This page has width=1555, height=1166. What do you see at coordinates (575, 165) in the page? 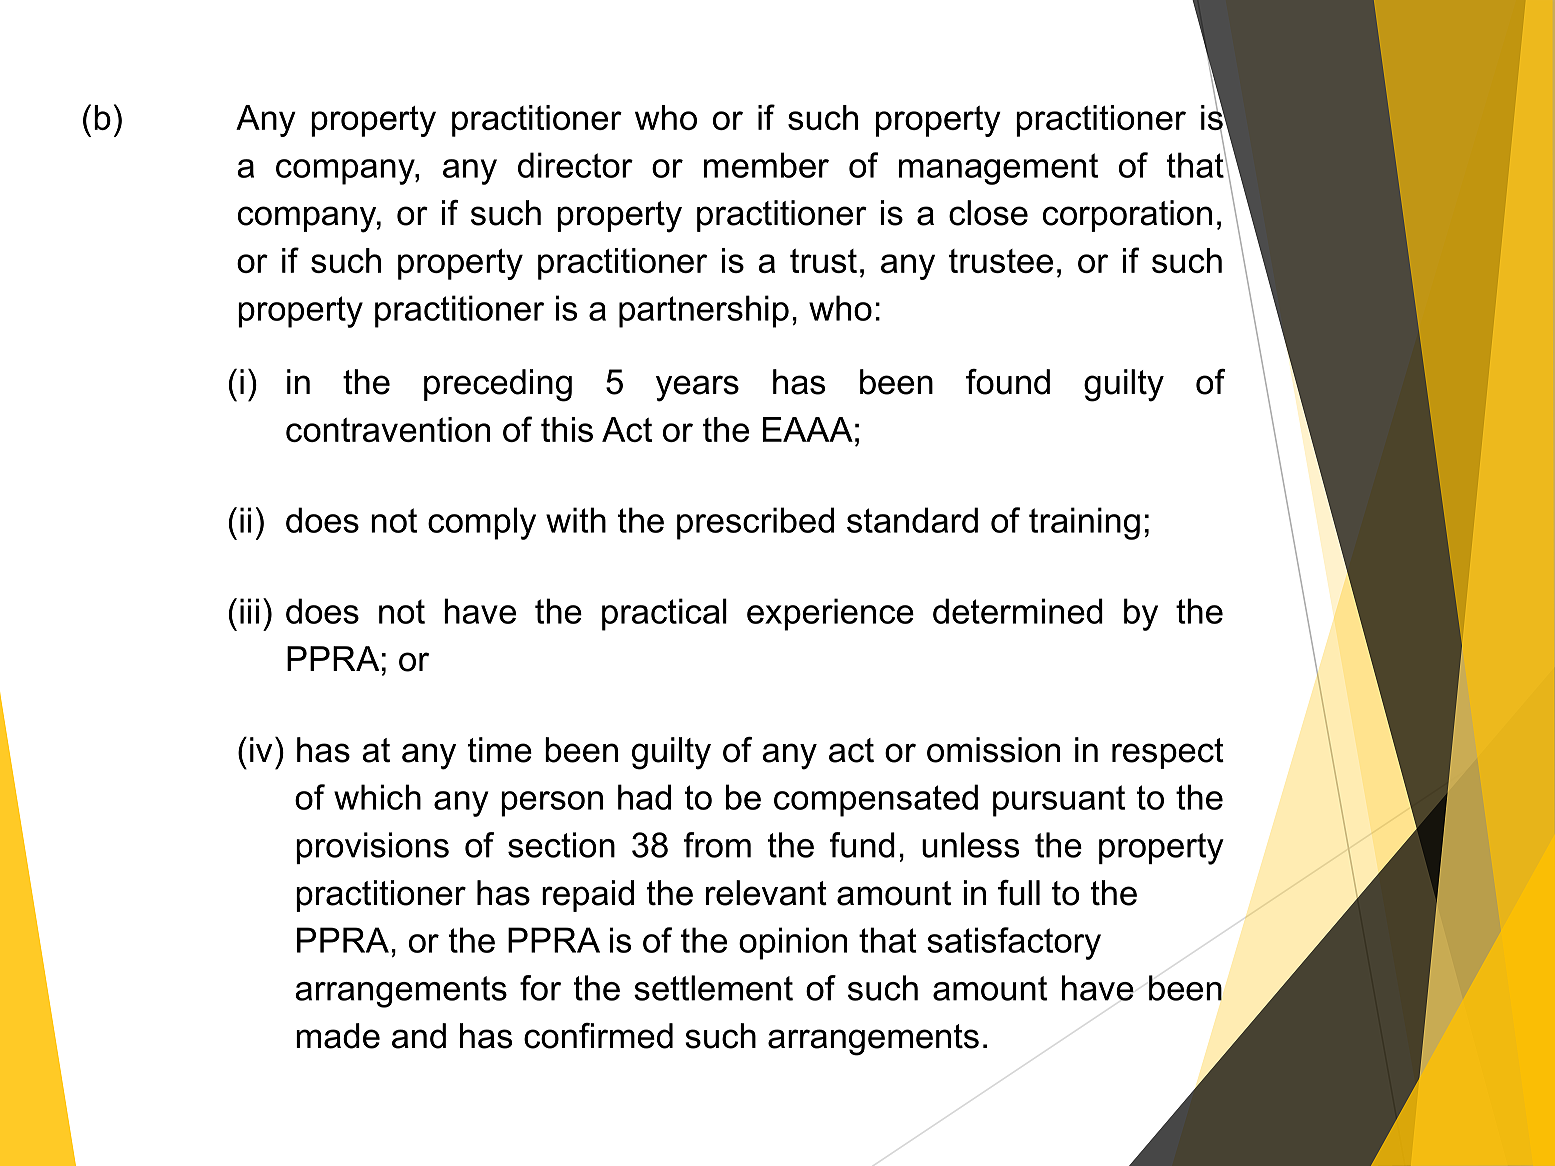
I see `director` at bounding box center [575, 165].
